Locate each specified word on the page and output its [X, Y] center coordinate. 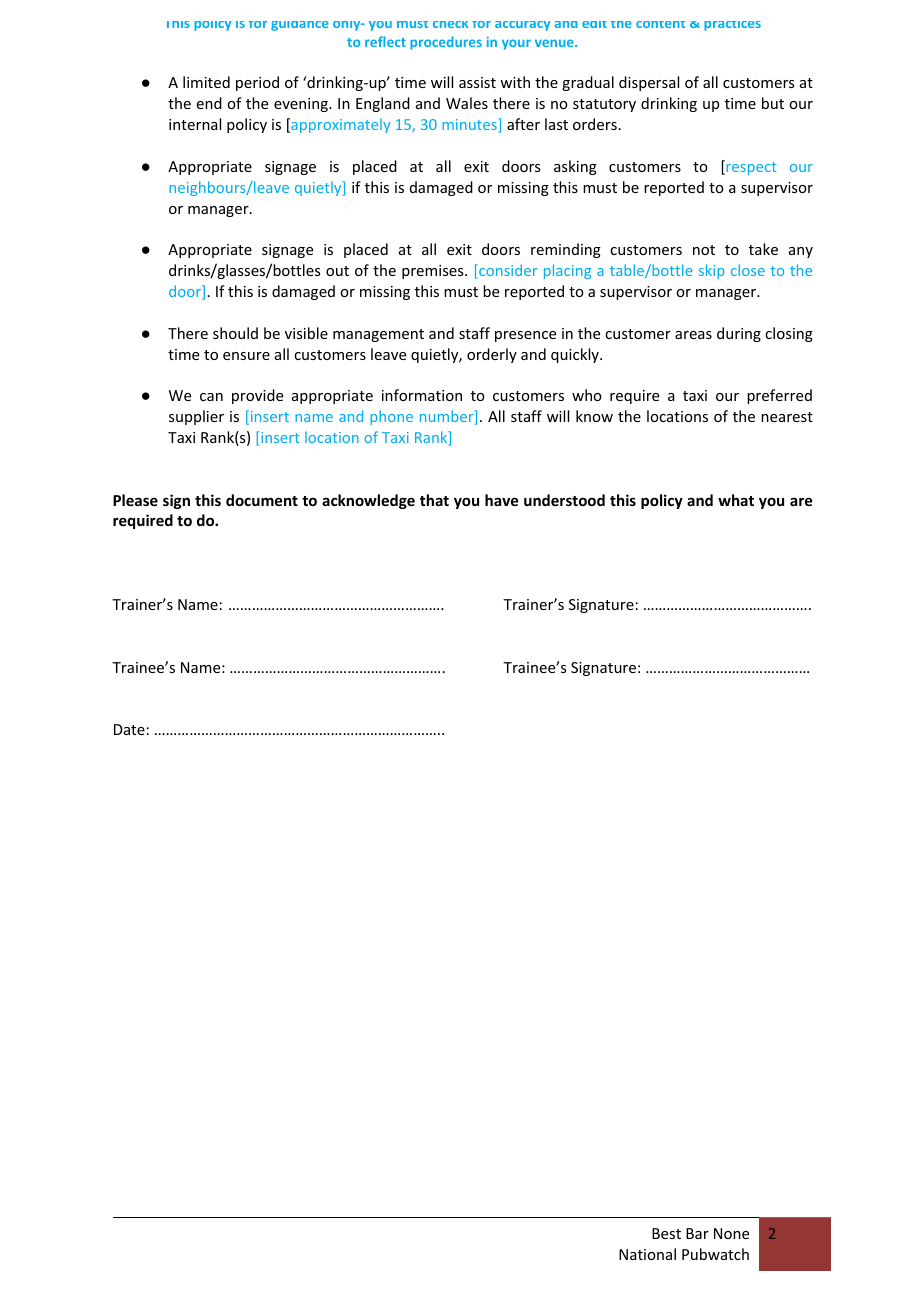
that [434, 500]
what [736, 500]
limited [206, 82]
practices [732, 26]
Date [129, 729]
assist [477, 82]
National [647, 1254]
